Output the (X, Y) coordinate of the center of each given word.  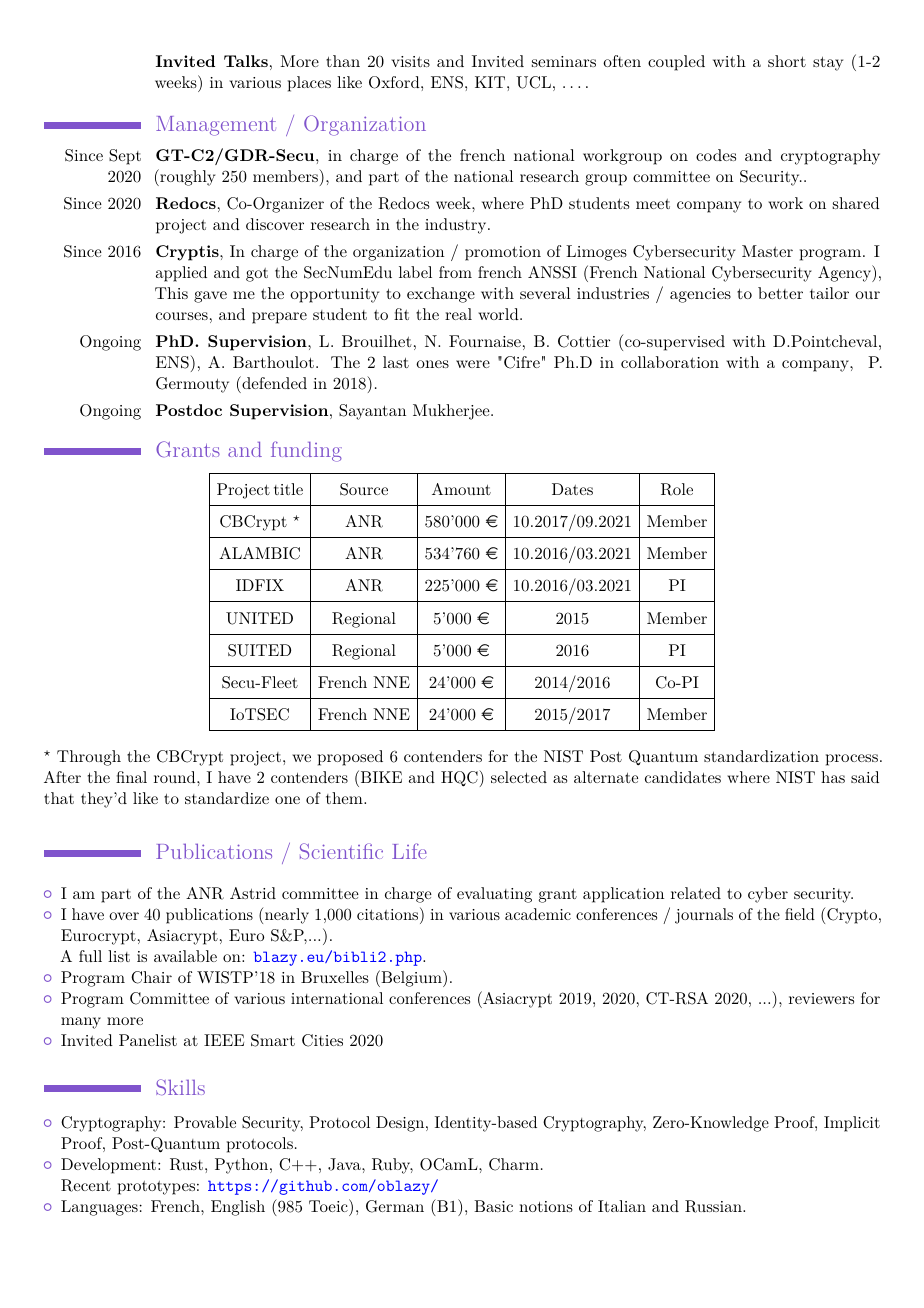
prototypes (156, 1188)
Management (216, 126)
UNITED (259, 618)
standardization (761, 756)
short (787, 61)
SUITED (259, 650)
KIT (490, 82)
